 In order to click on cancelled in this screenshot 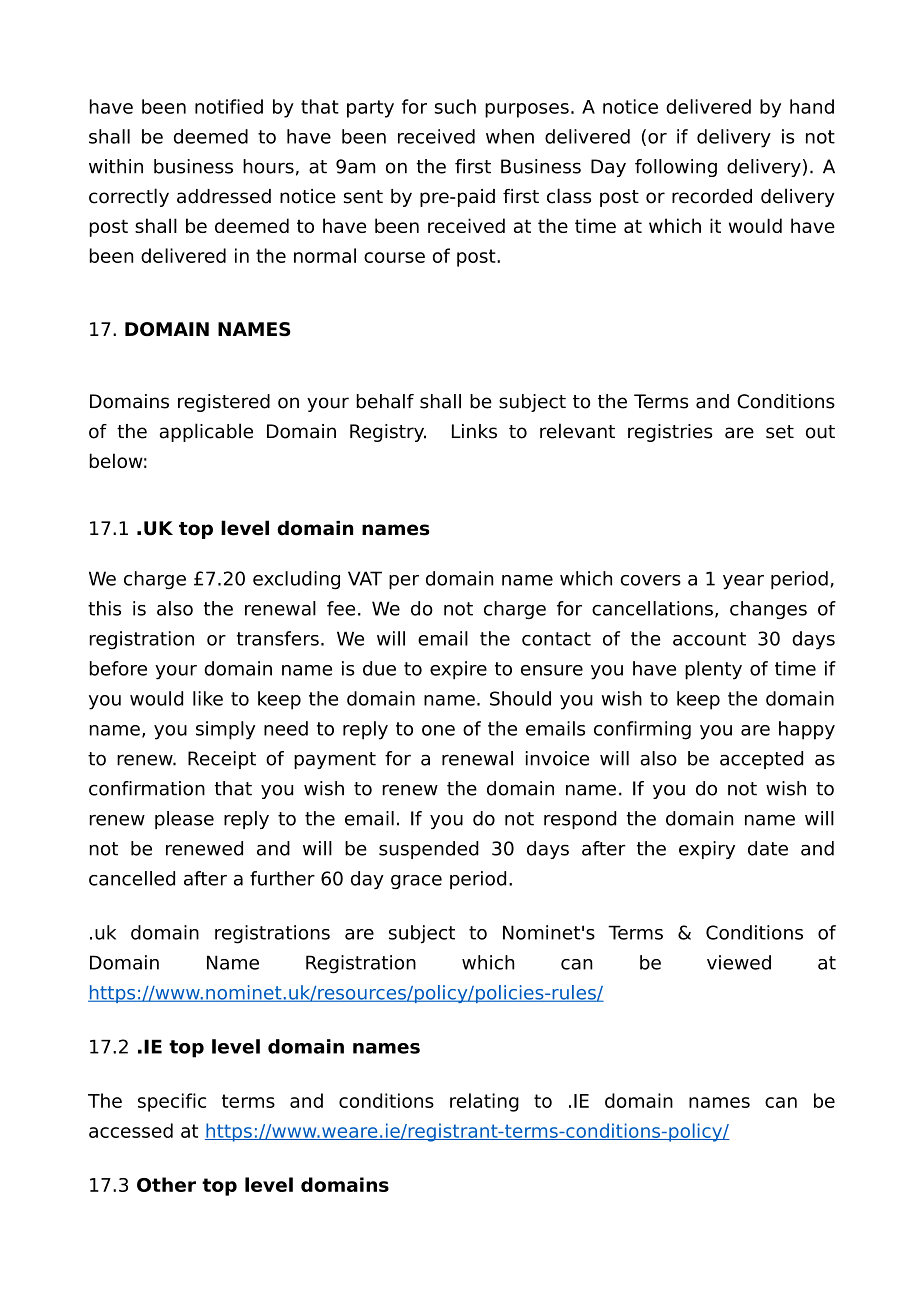, I will do `click(132, 878)`.
